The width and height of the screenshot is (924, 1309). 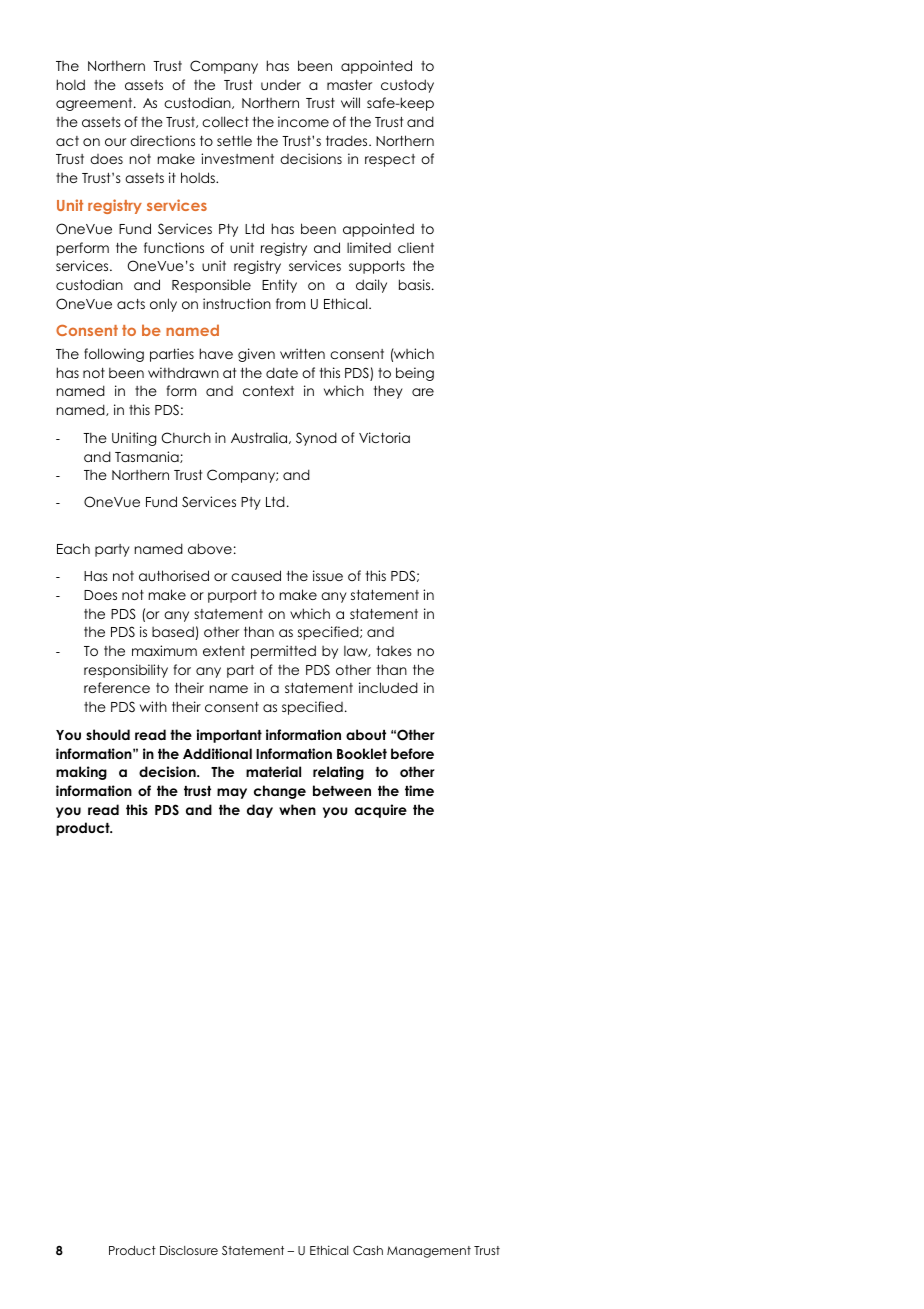 What do you see at coordinates (429, 1252) in the screenshot?
I see `Management` at bounding box center [429, 1252].
